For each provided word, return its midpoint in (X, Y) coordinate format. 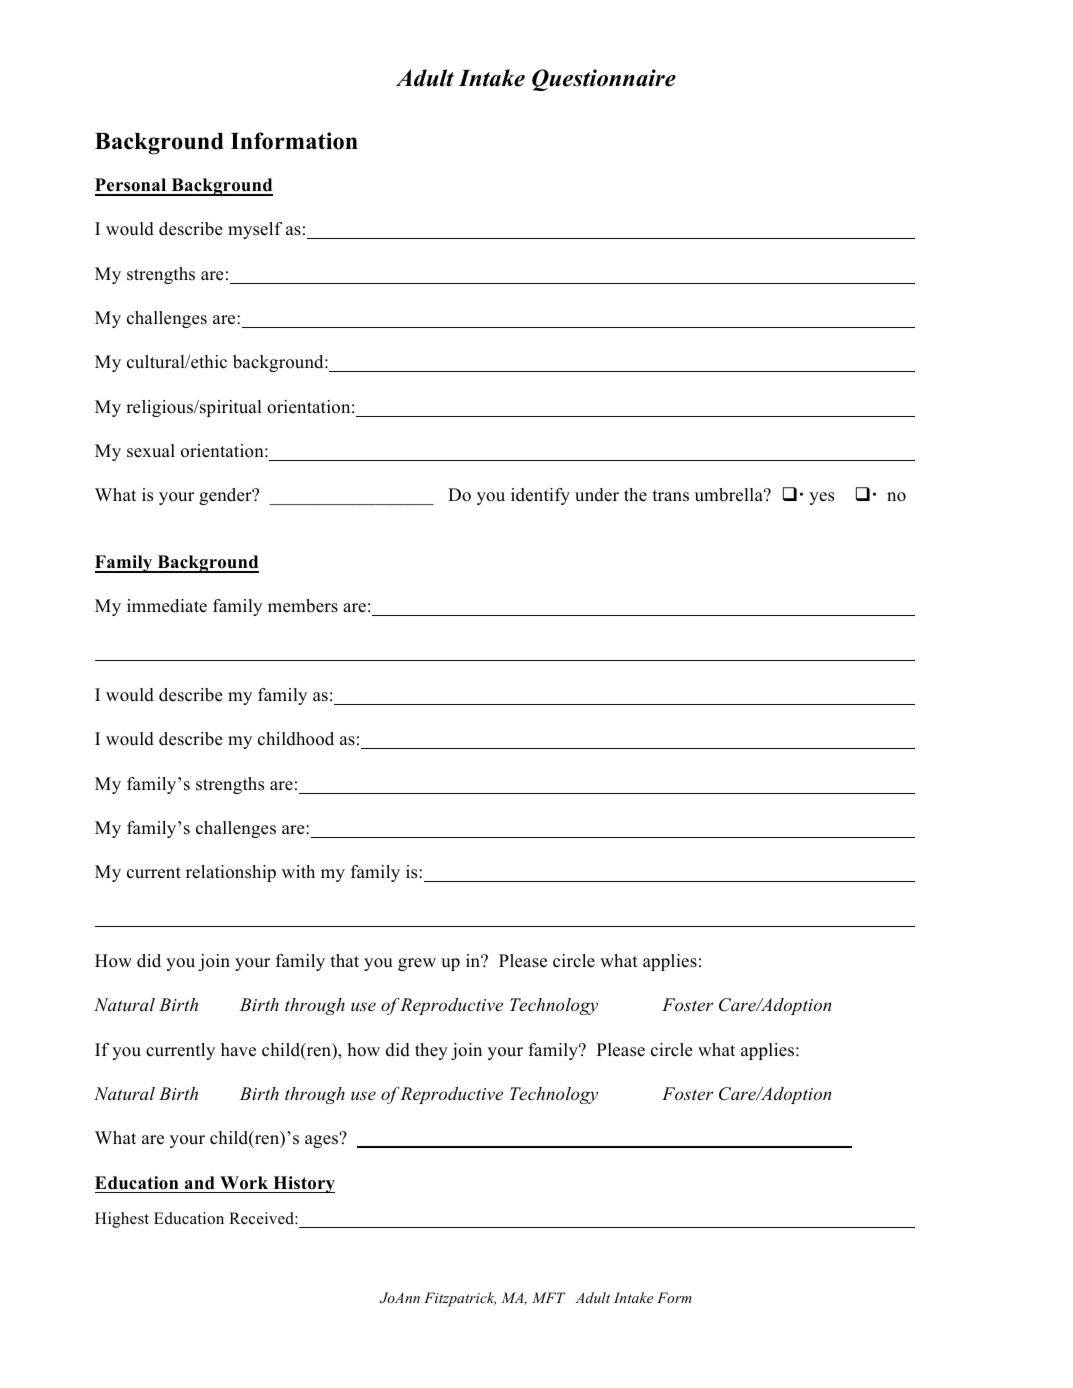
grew (417, 964)
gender (226, 496)
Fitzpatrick (460, 1299)
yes (821, 498)
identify (540, 496)
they (431, 1051)
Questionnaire (604, 80)
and (200, 1183)
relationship (231, 873)
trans (671, 496)
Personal (132, 186)
